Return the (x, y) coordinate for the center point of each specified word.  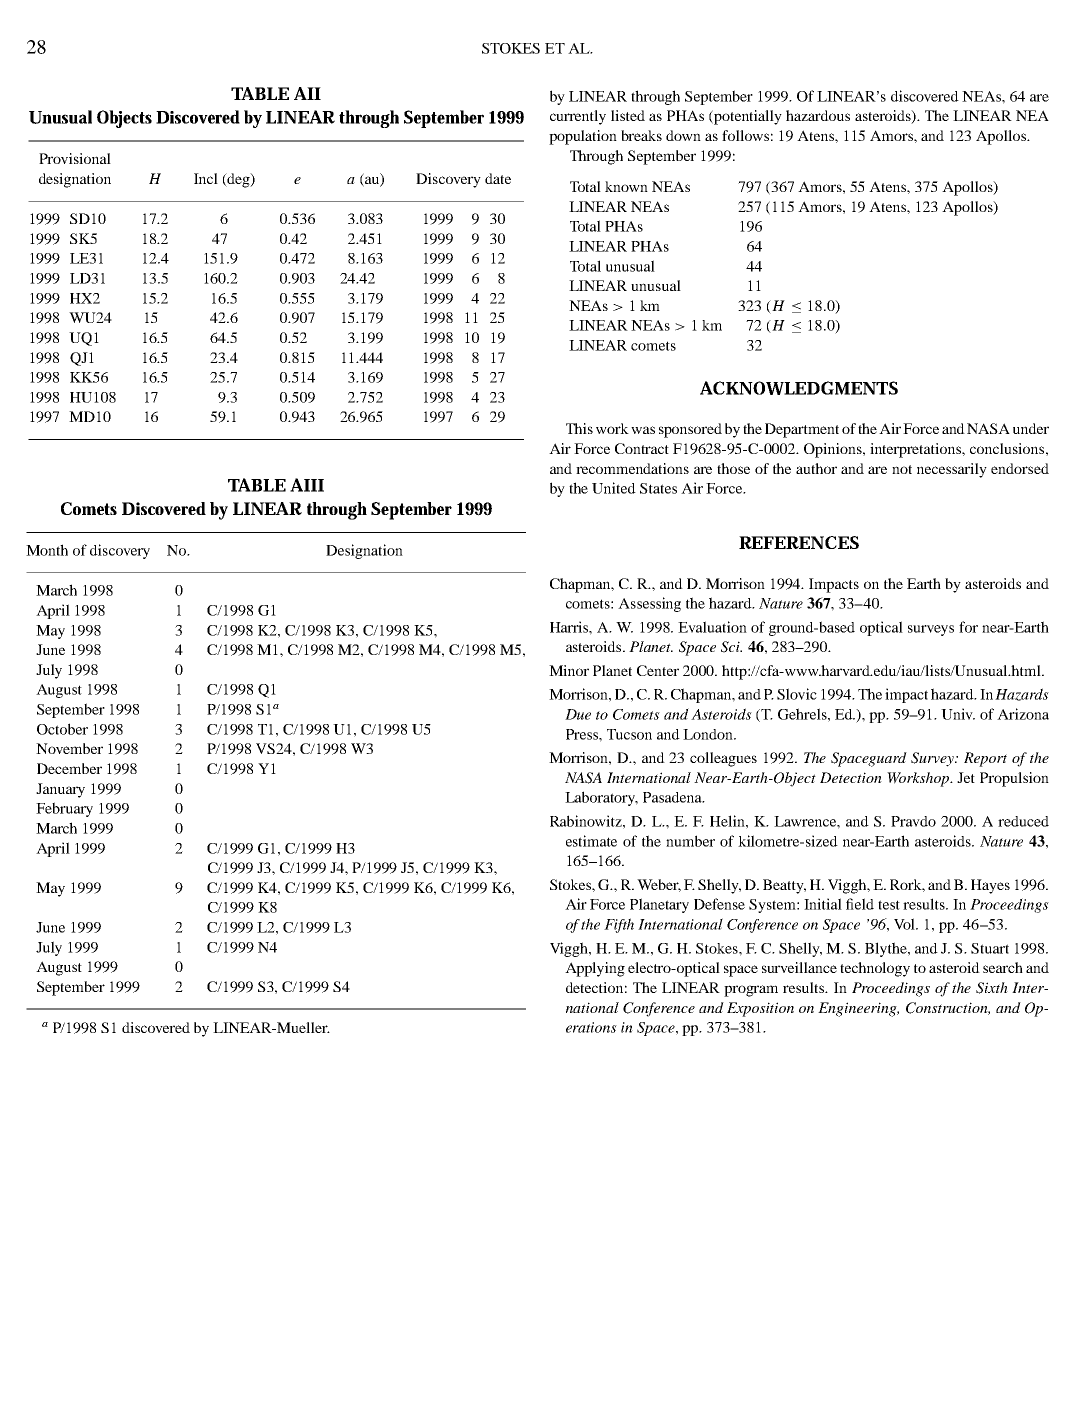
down (683, 135)
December (69, 768)
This (579, 428)
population (583, 137)
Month (47, 550)
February (64, 809)
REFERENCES (799, 542)
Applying (595, 969)
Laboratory (601, 798)
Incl (206, 178)
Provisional (75, 158)
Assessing (649, 604)
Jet (966, 777)
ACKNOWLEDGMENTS (799, 388)
